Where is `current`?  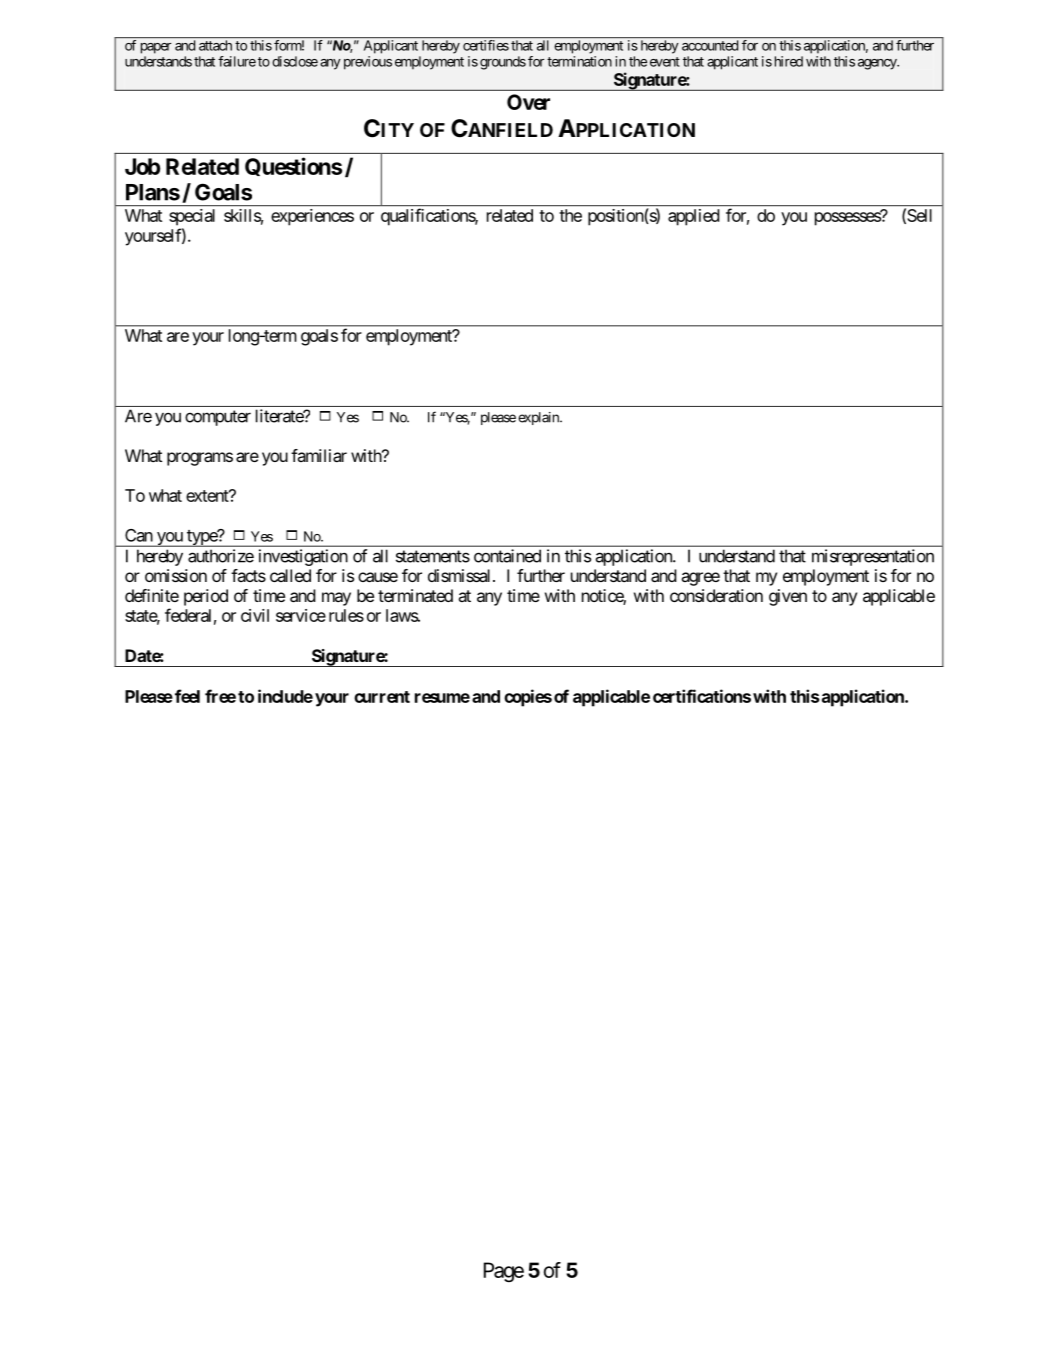
current is located at coordinates (382, 697).
